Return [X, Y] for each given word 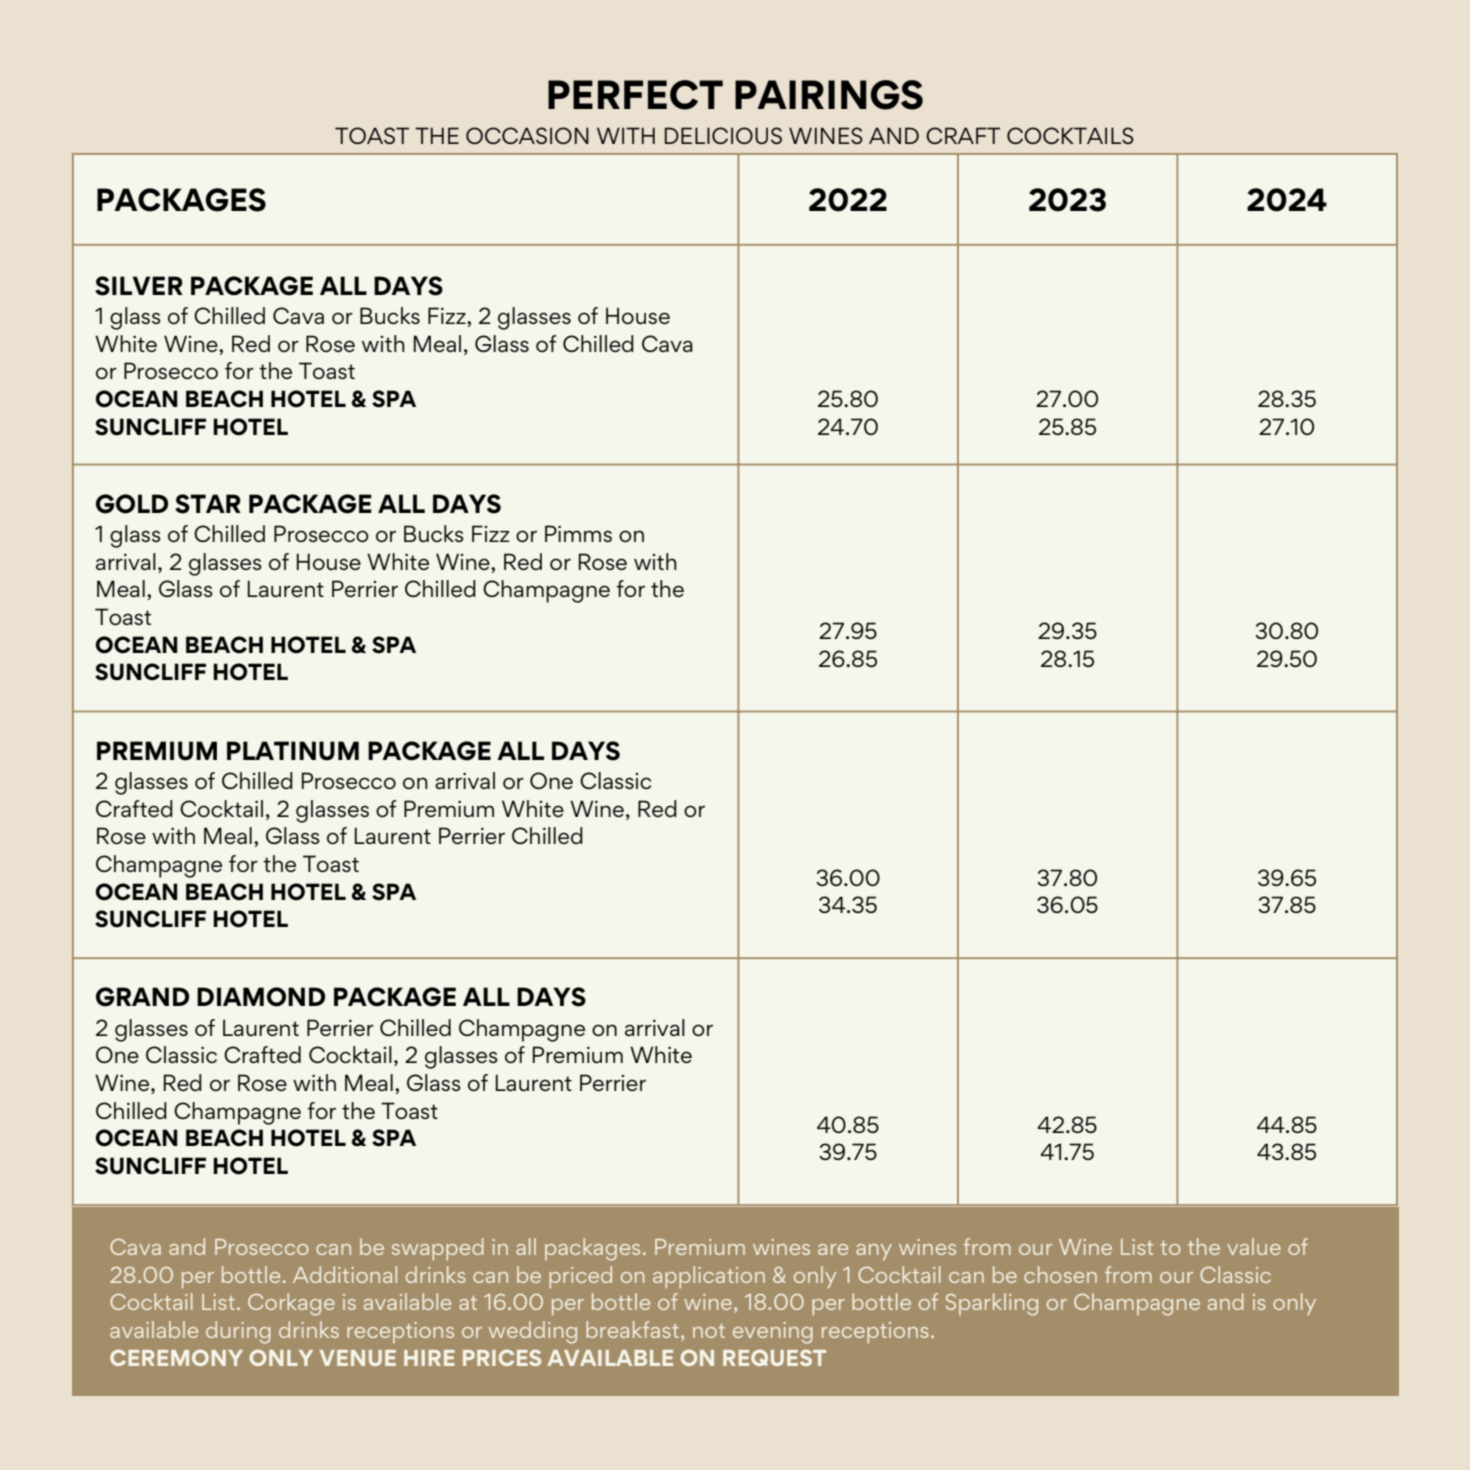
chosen [1060, 1274]
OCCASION [527, 135]
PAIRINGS [829, 95]
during [238, 1332]
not [709, 1331]
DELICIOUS [723, 135]
